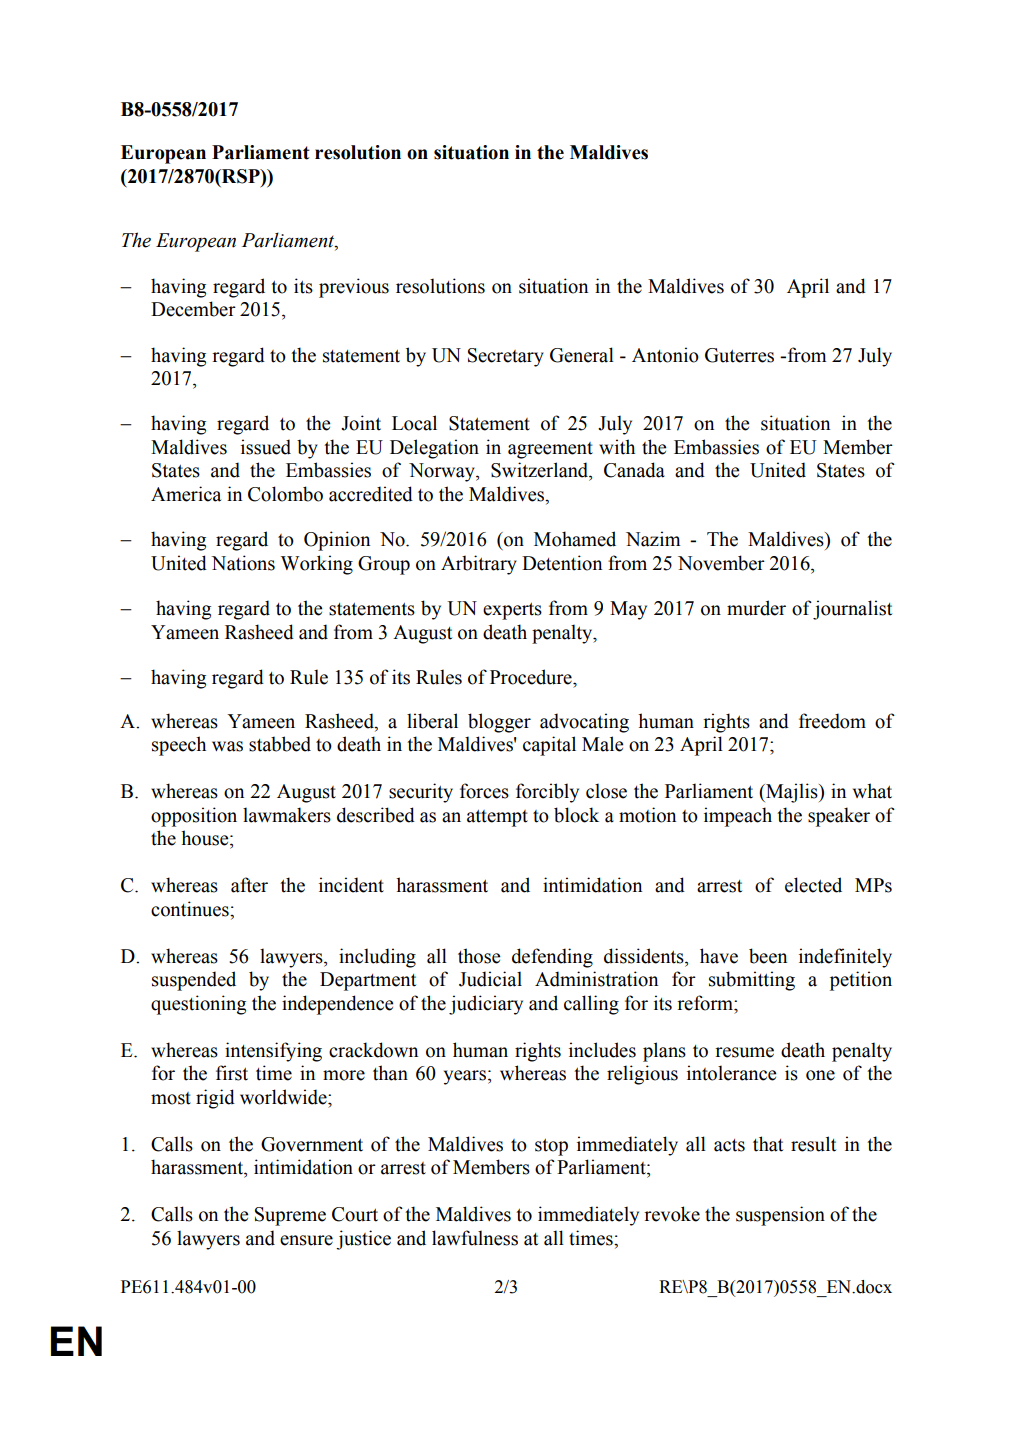 The image size is (1013, 1433). I want to click on stop, so click(551, 1147).
